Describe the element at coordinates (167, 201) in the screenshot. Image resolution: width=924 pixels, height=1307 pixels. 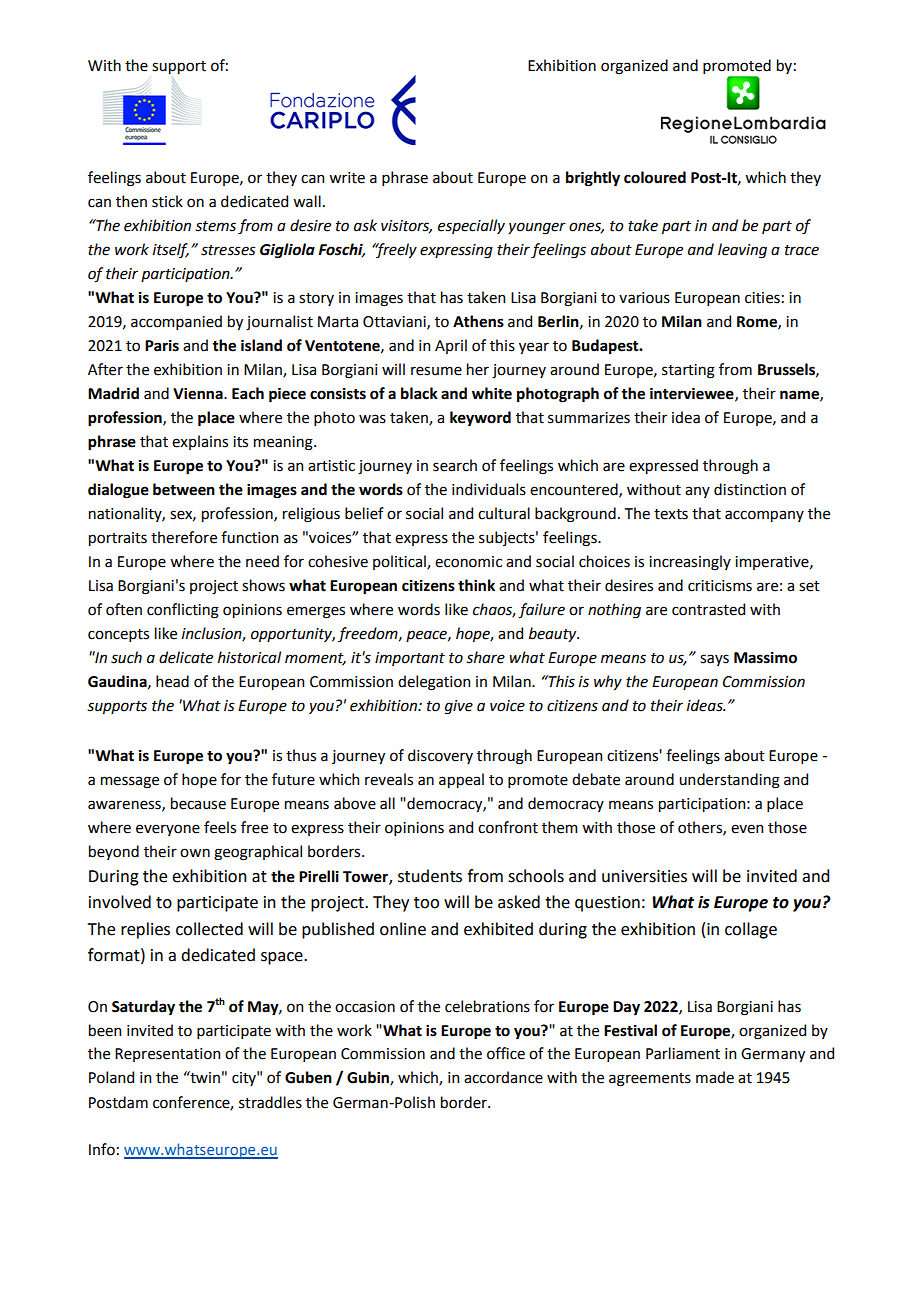
I see `stick` at that location.
